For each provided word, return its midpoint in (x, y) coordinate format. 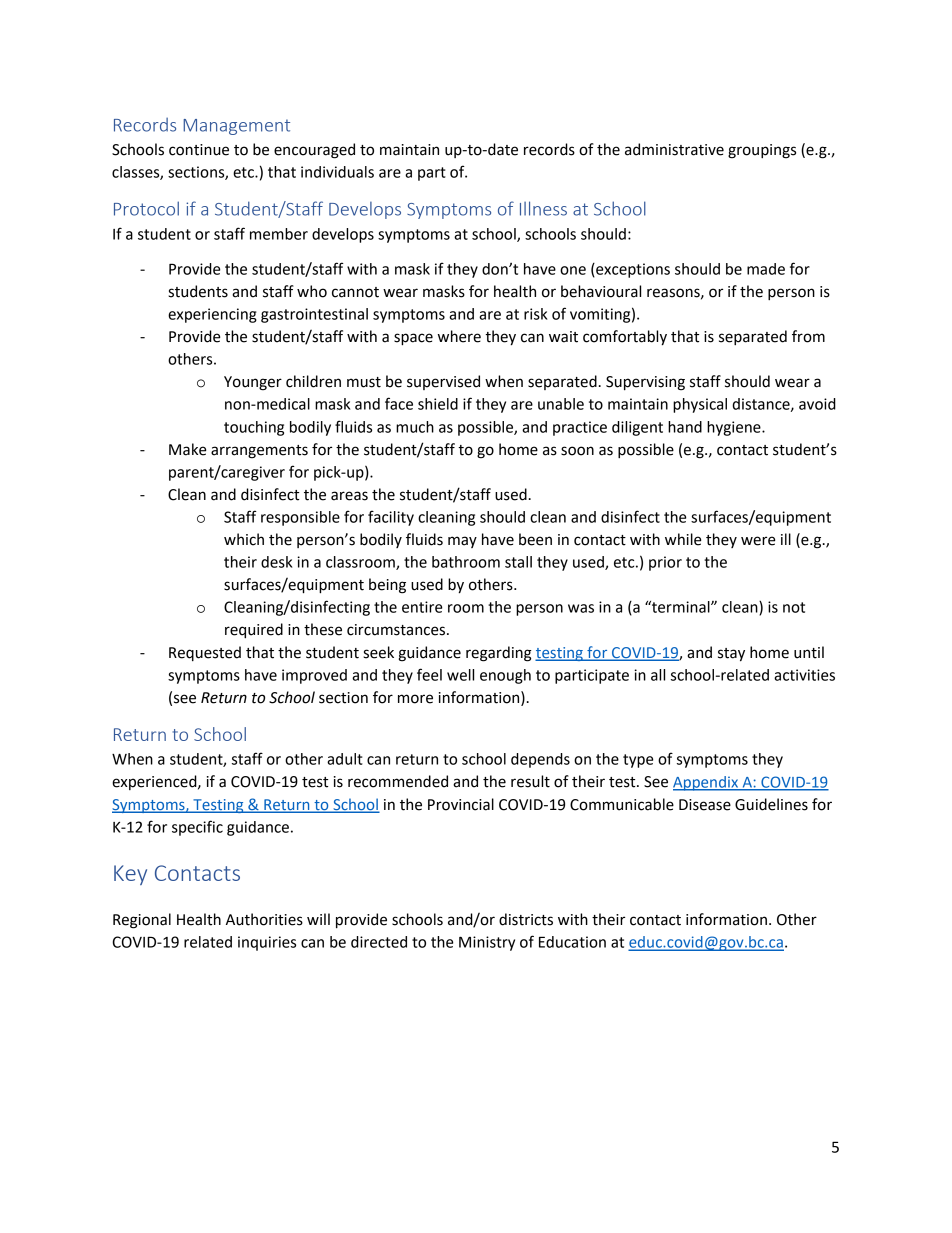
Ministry (487, 943)
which (244, 539)
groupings (762, 151)
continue (199, 150)
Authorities (264, 919)
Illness (543, 208)
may (462, 542)
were (758, 541)
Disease (705, 805)
